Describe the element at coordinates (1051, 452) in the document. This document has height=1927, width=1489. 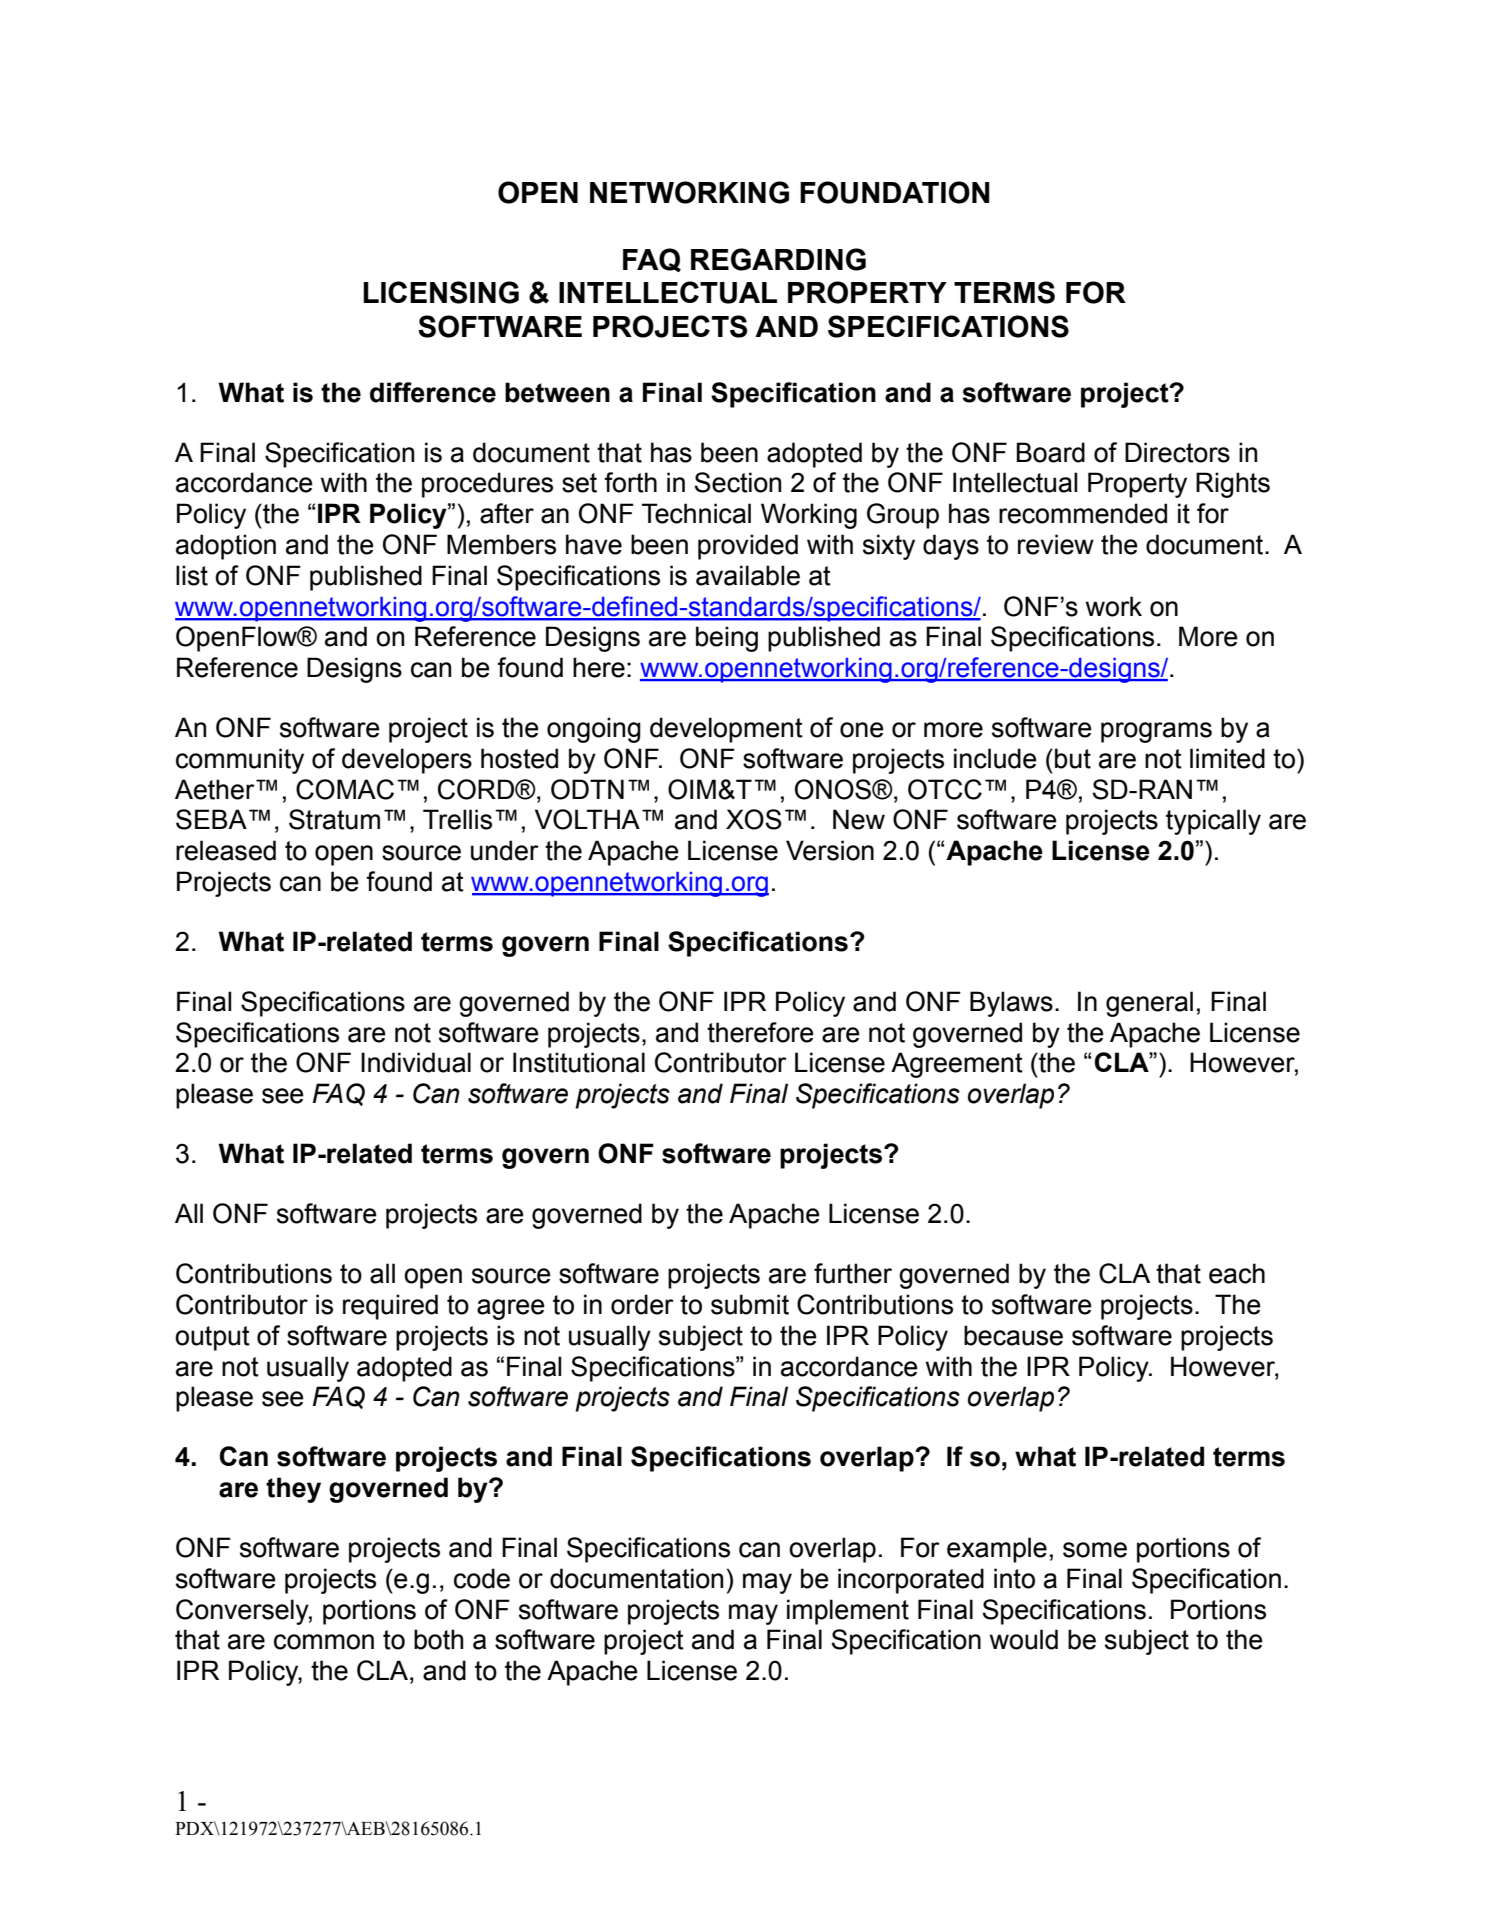
I see `Board` at that location.
